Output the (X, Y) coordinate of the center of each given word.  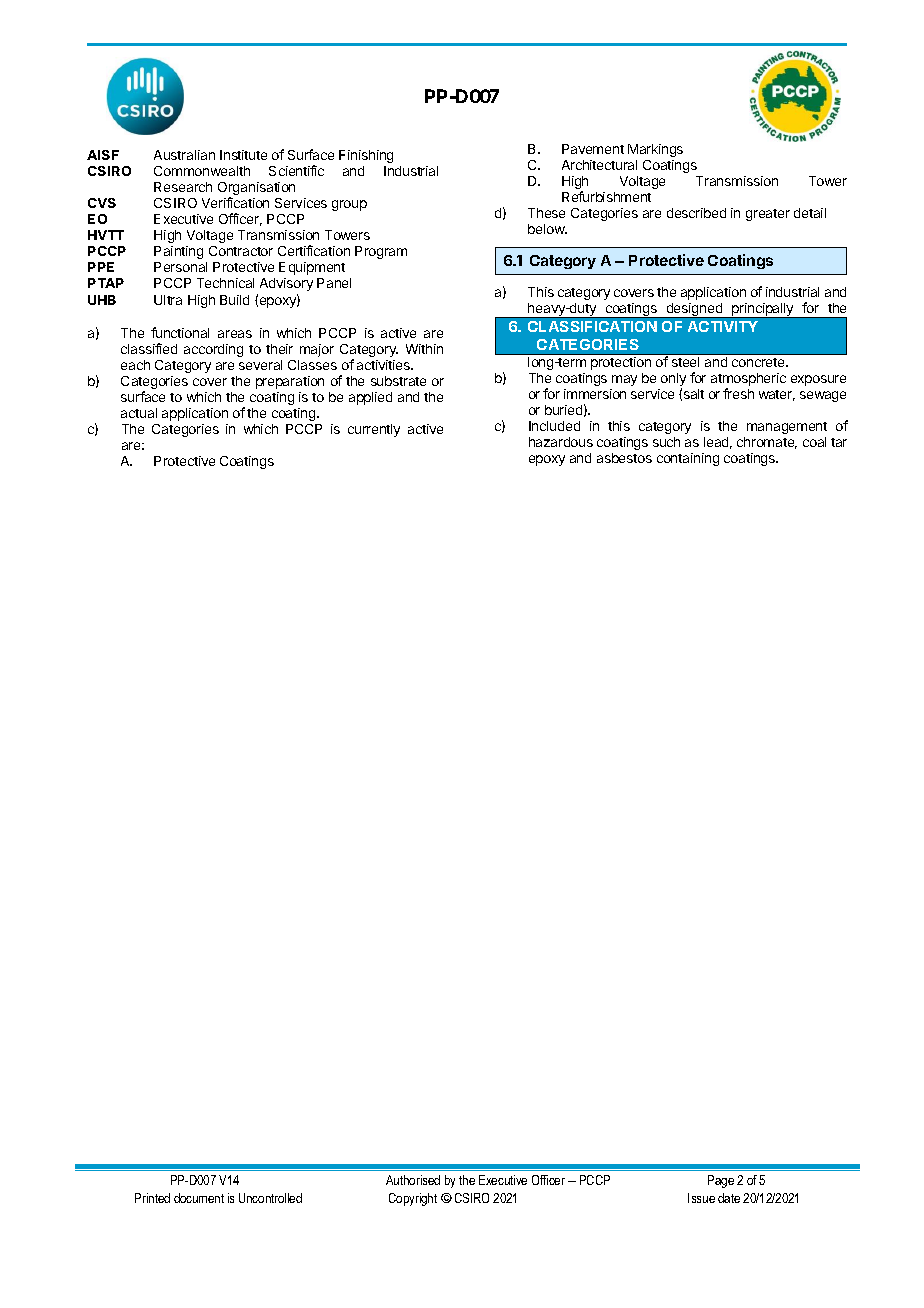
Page (721, 1181)
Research (183, 187)
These (546, 213)
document (199, 1198)
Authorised (413, 1180)
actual (139, 413)
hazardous (561, 442)
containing (688, 459)
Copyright (413, 1199)
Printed (152, 1198)
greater (768, 215)
